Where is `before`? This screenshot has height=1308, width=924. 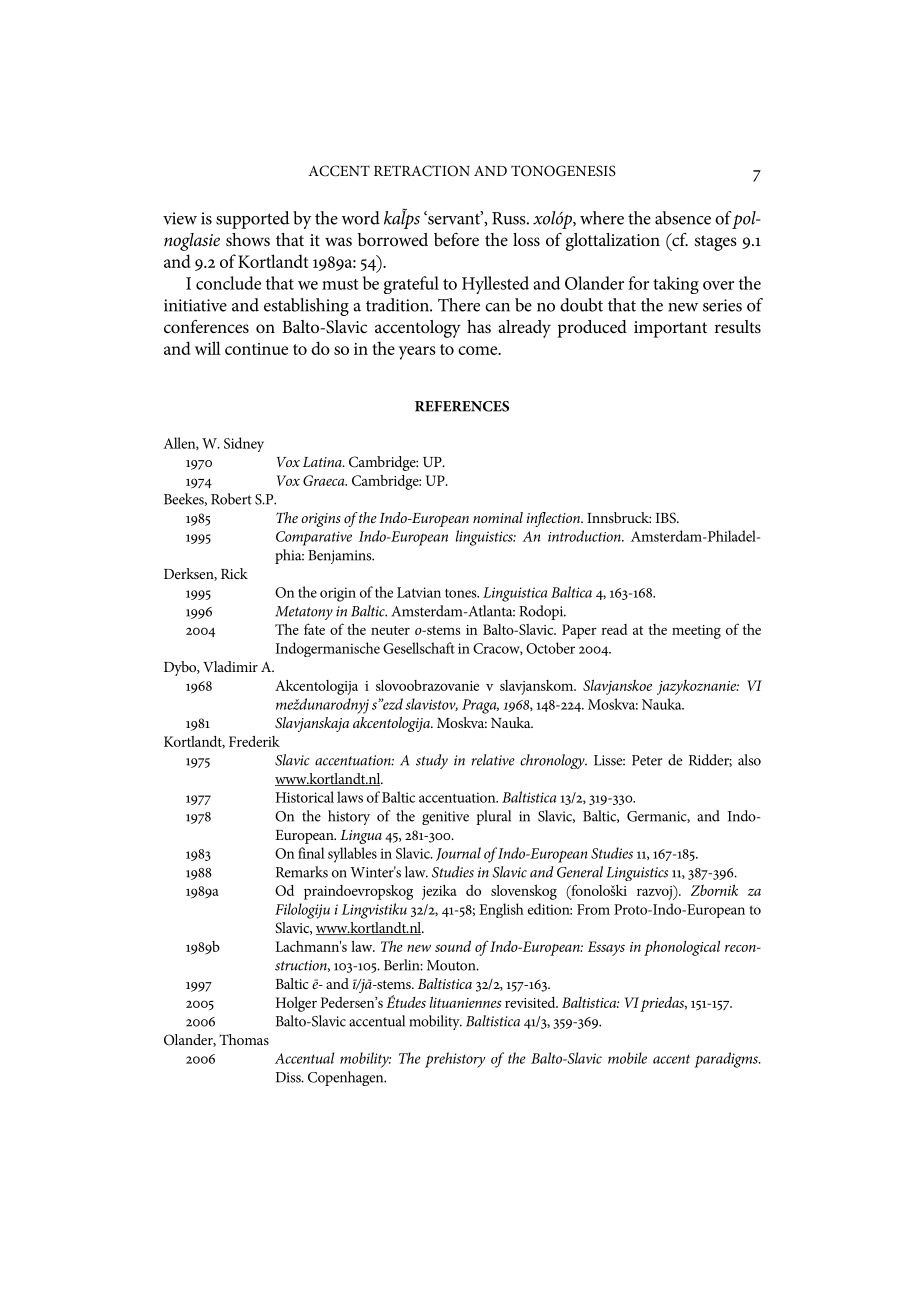 before is located at coordinates (456, 240).
